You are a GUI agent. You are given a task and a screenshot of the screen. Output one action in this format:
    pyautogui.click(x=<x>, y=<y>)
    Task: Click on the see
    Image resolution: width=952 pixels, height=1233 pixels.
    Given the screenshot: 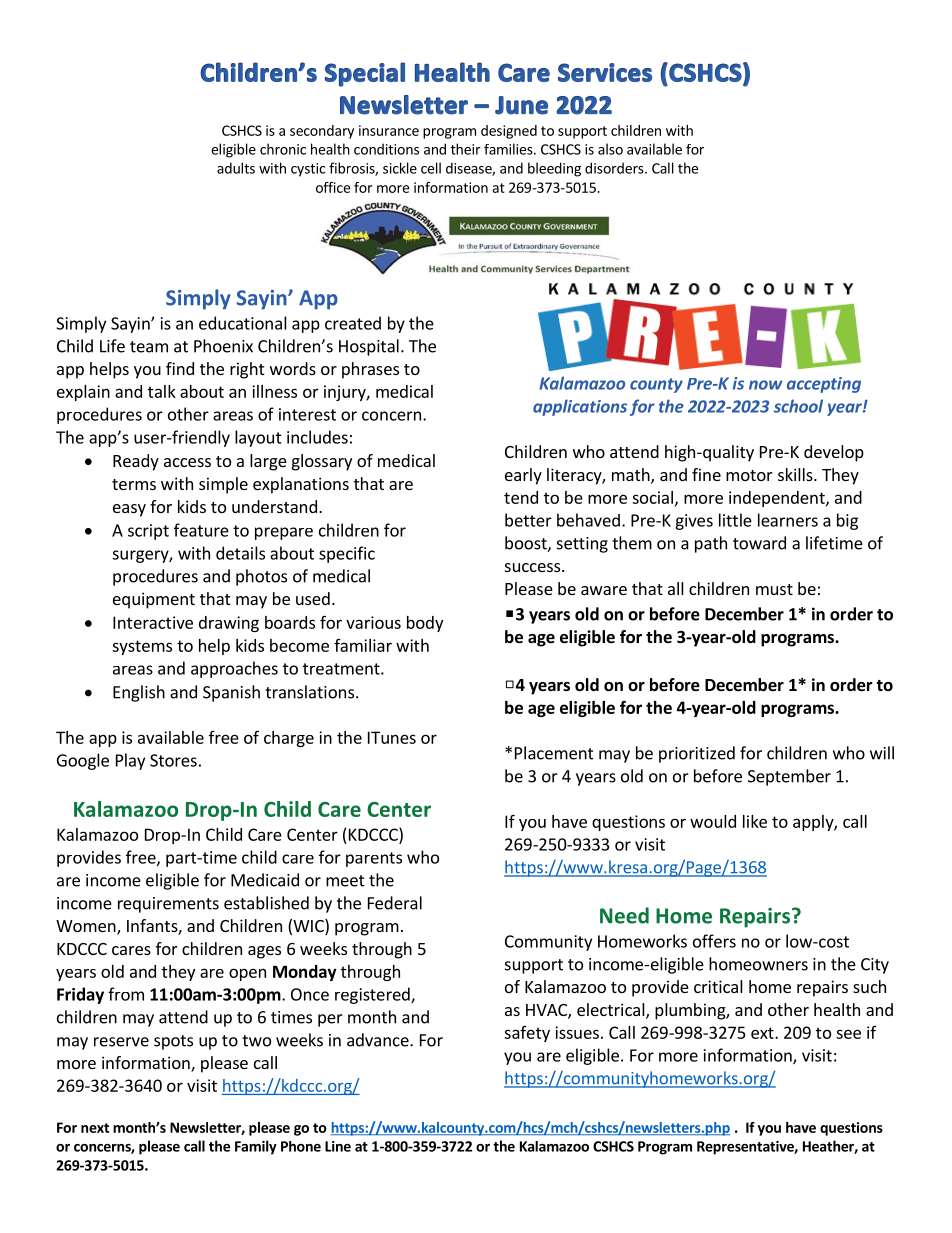 What is the action you would take?
    pyautogui.click(x=848, y=1034)
